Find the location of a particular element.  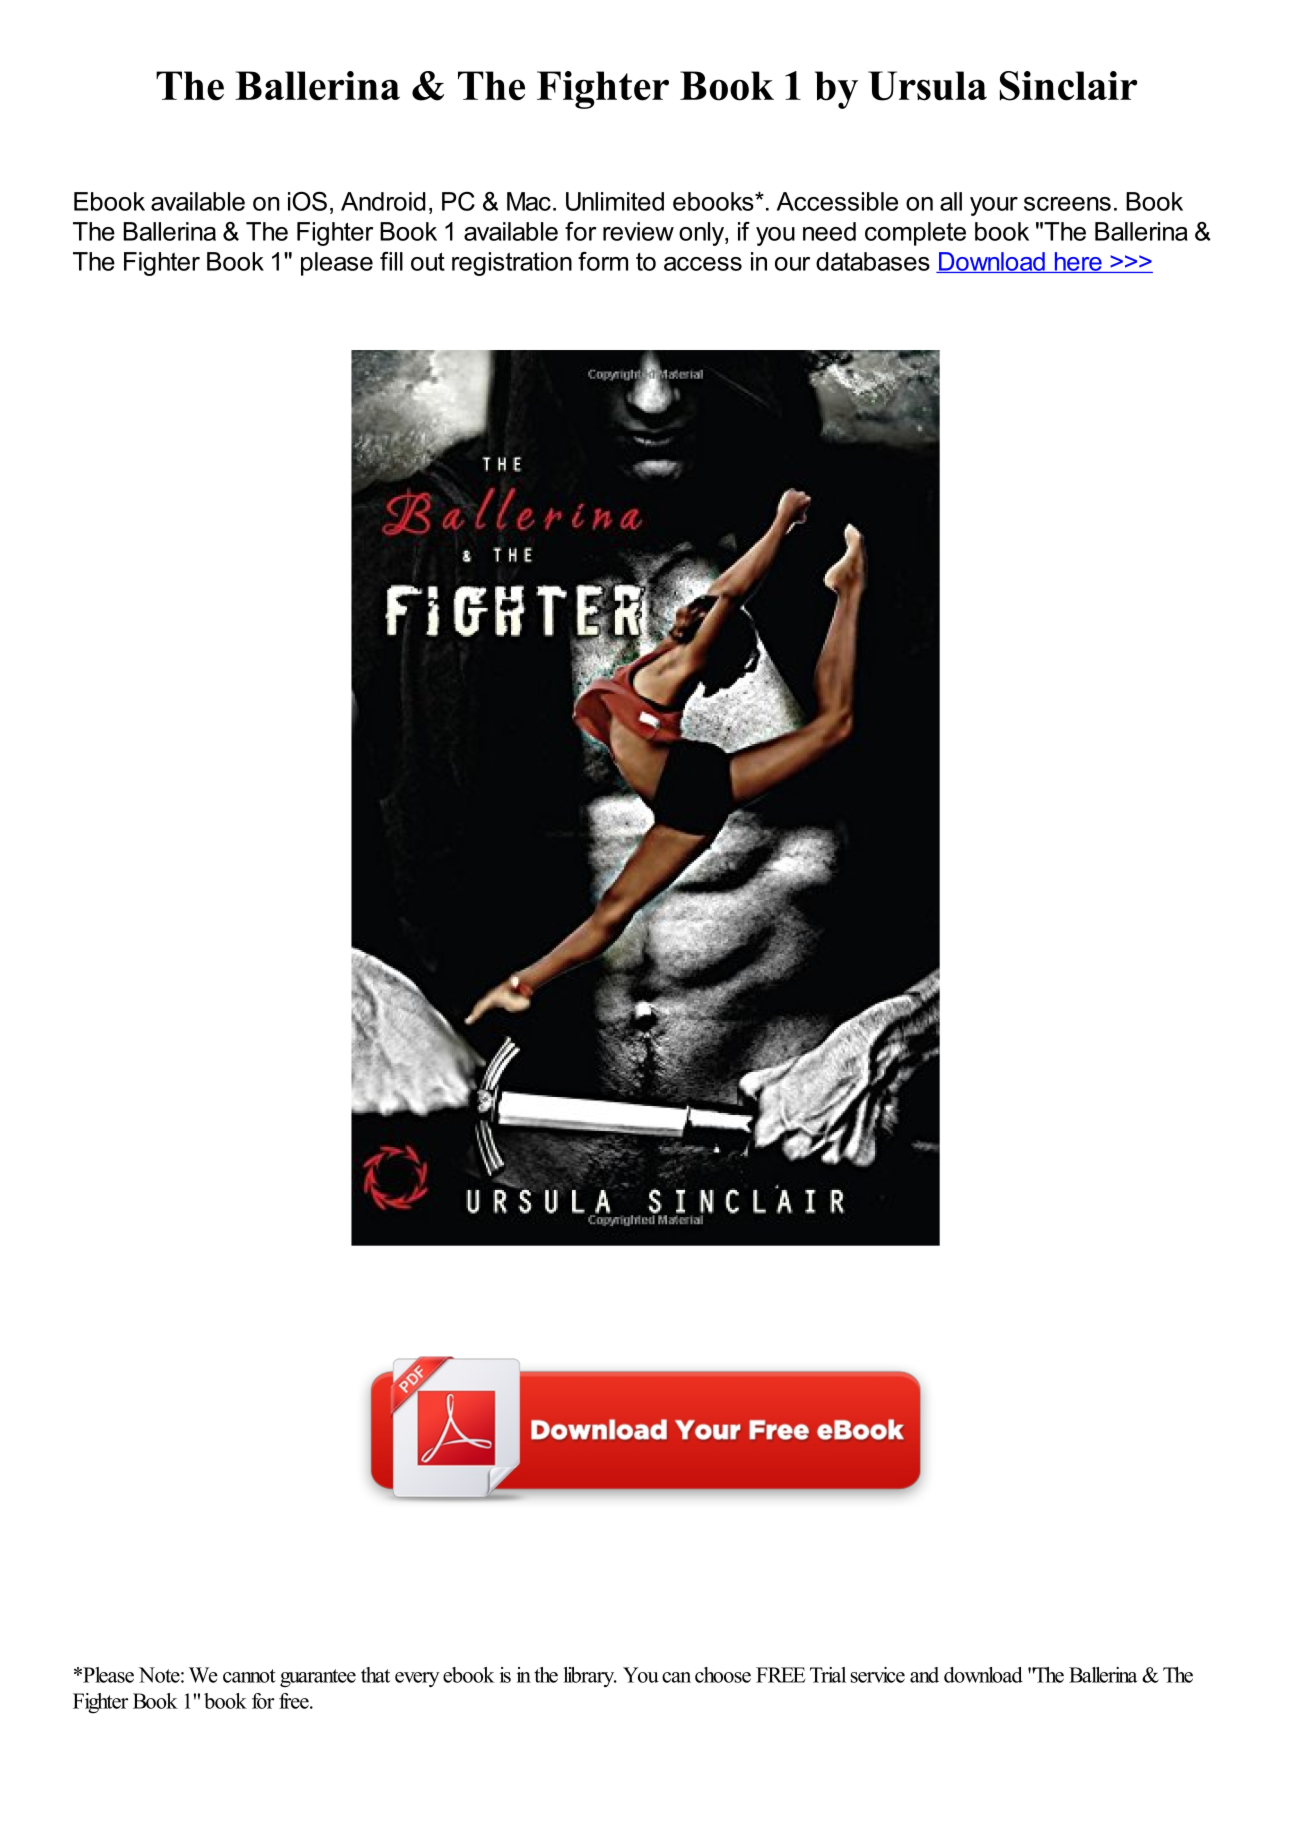

your is located at coordinates (994, 206).
